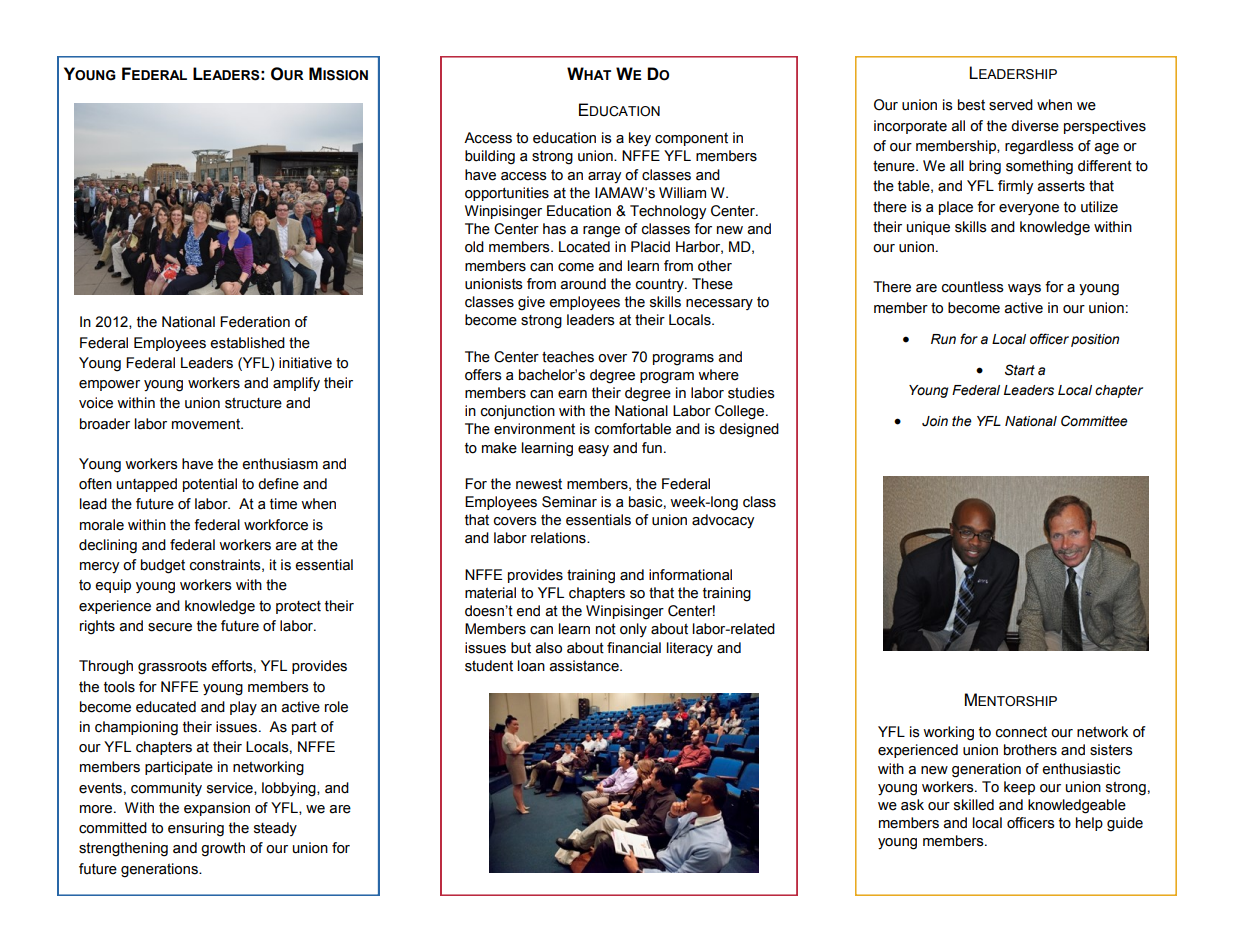 The width and height of the screenshot is (1233, 952). What do you see at coordinates (1035, 126) in the screenshot?
I see `diverse` at bounding box center [1035, 126].
